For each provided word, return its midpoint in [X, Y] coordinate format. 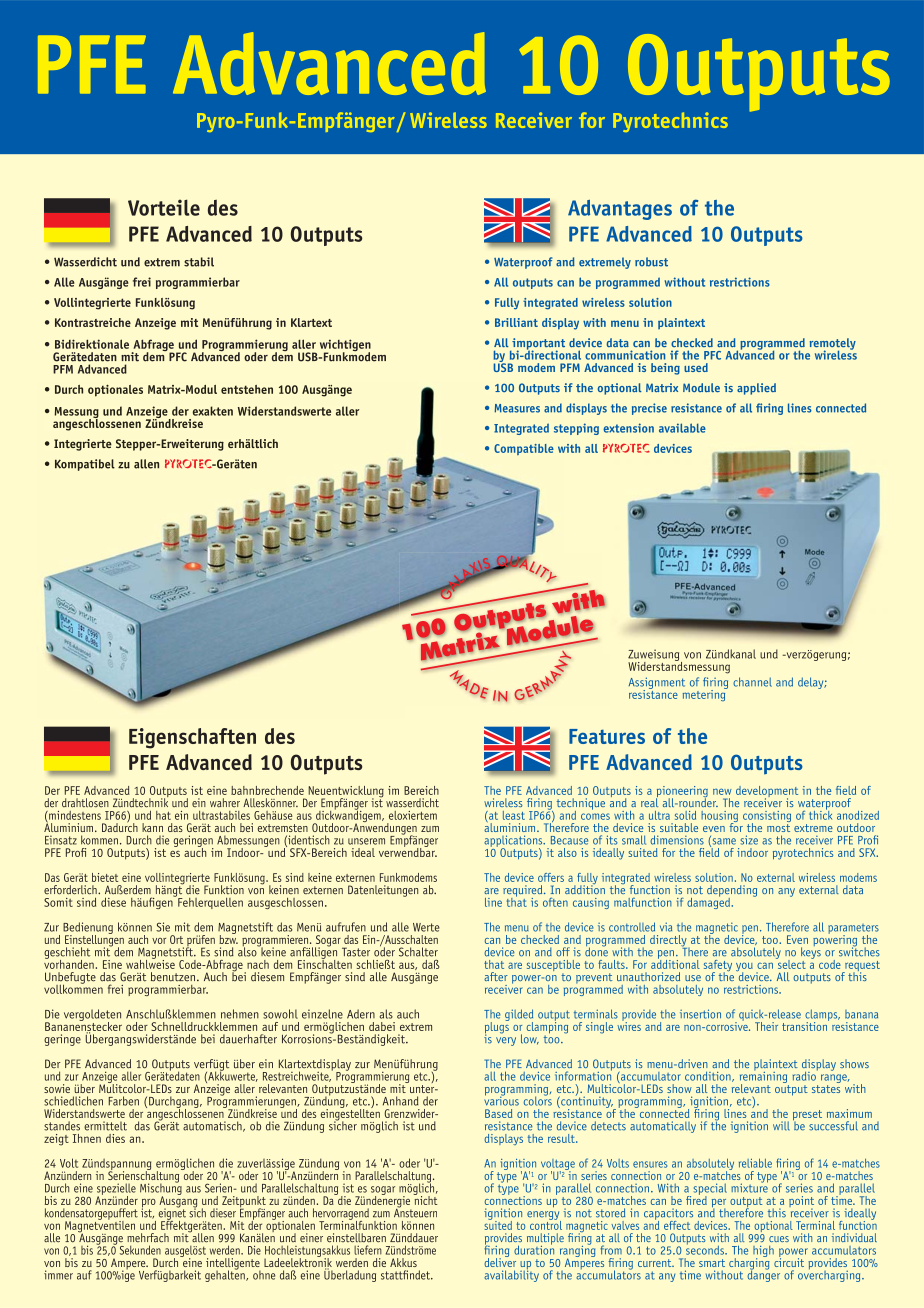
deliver [500, 1261]
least [514, 815]
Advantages [620, 210]
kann [152, 827]
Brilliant [516, 322]
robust [651, 262]
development [767, 793]
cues [779, 1239]
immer [58, 1275]
